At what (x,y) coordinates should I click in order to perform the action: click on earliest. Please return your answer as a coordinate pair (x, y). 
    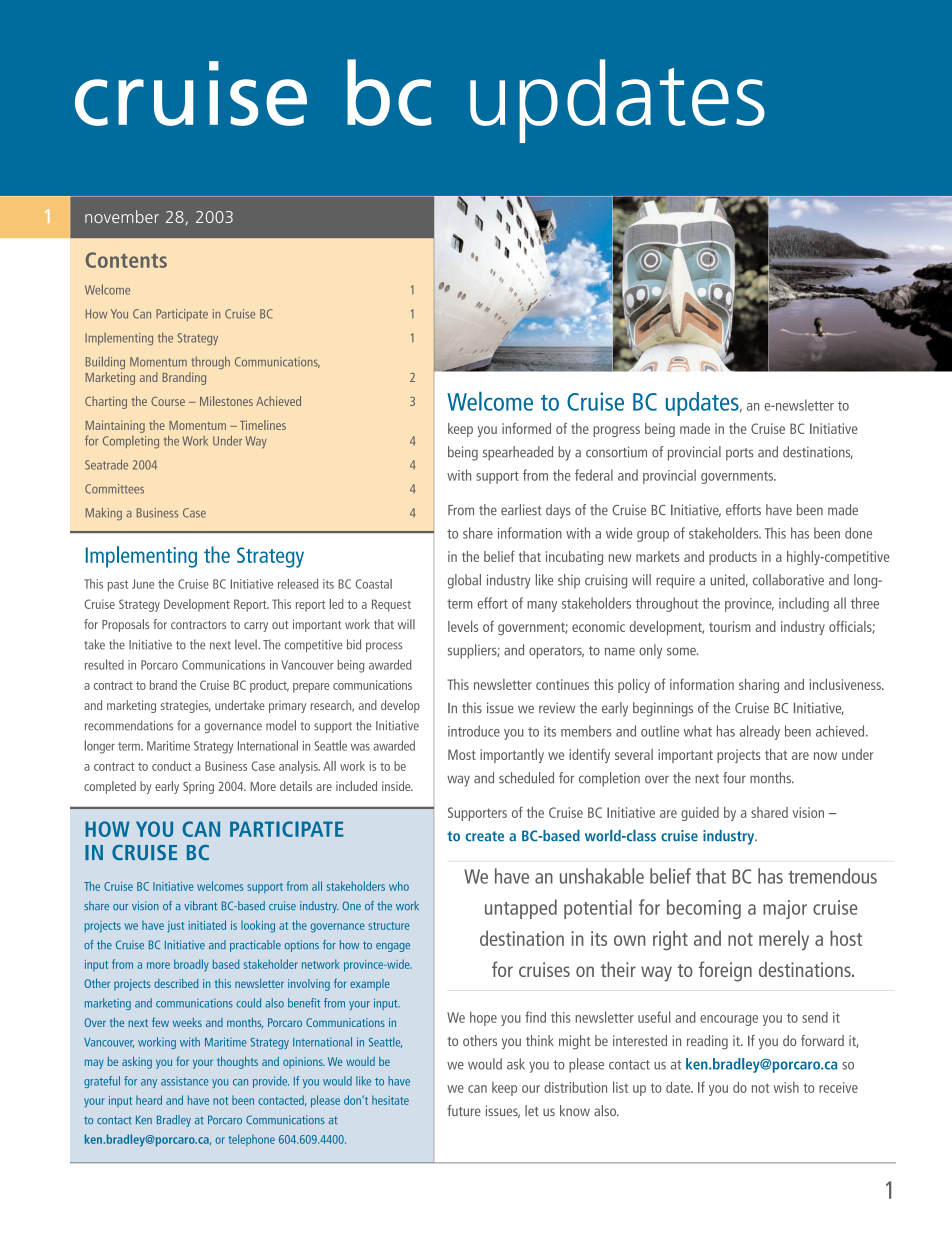
    Looking at the image, I should click on (521, 509).
